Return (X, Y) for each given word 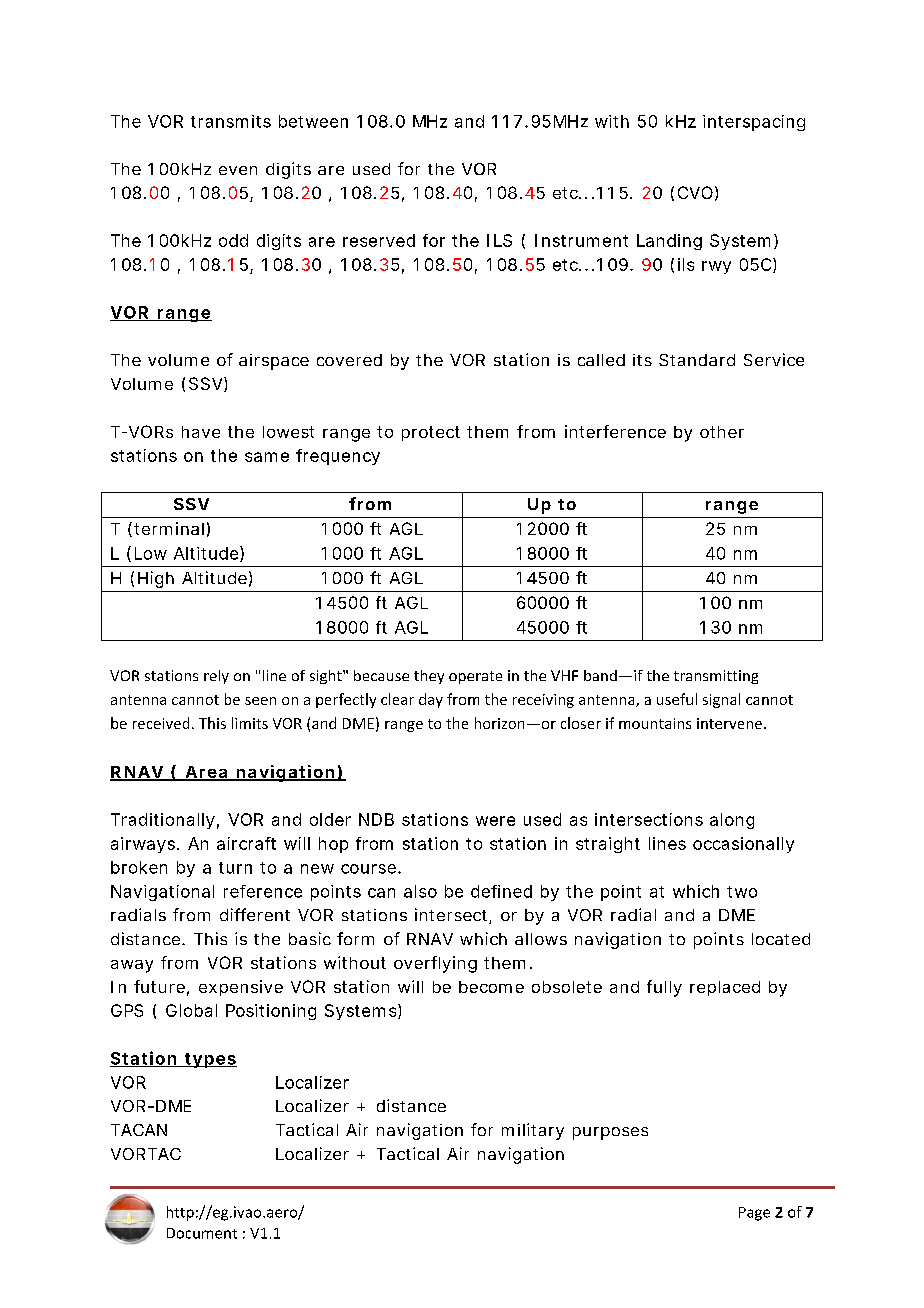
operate (475, 677)
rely (216, 677)
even (238, 170)
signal (721, 700)
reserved (379, 240)
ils (686, 264)
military (533, 1131)
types (210, 1060)
